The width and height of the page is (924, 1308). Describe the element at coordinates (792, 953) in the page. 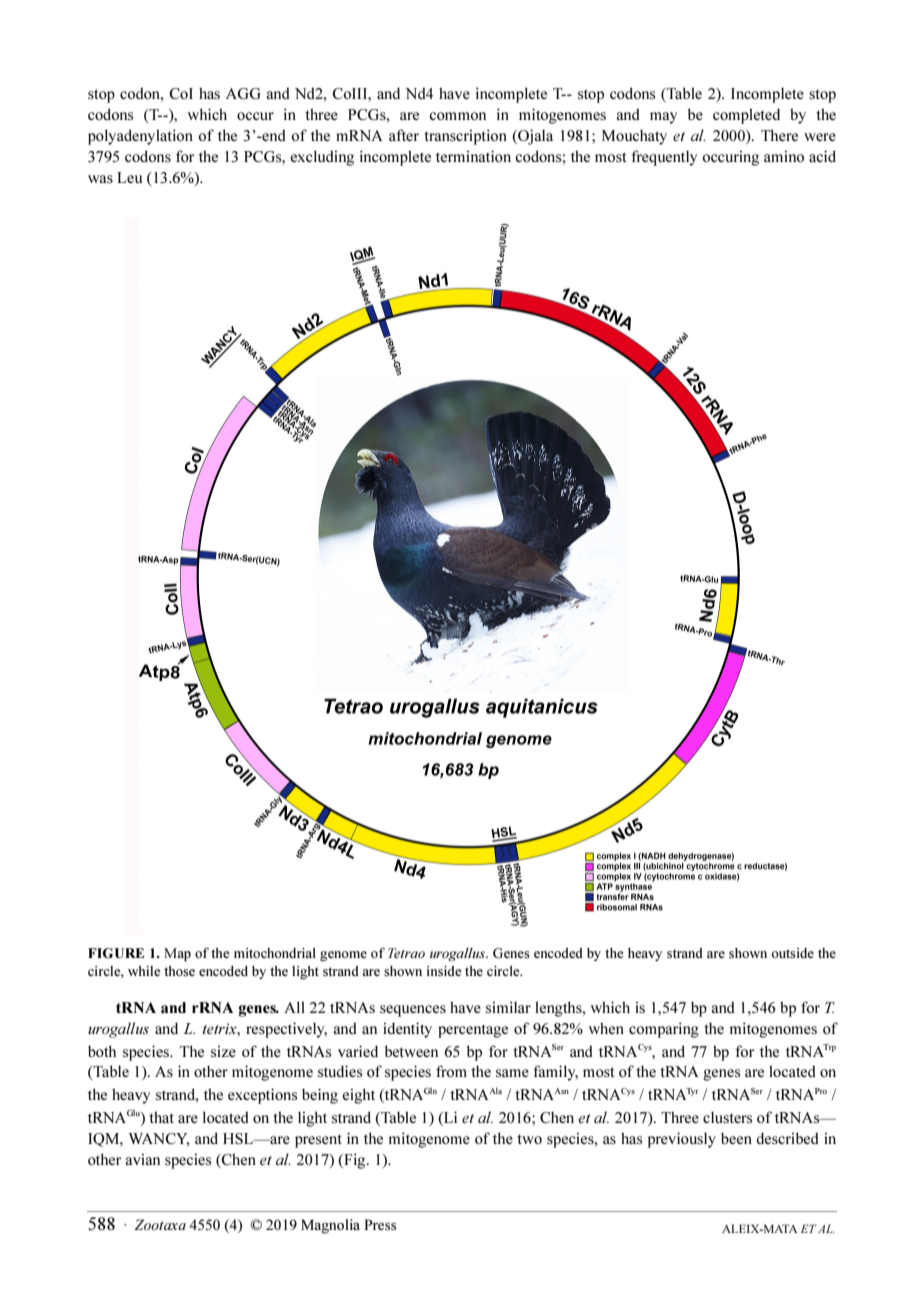

I see `outside` at that location.
